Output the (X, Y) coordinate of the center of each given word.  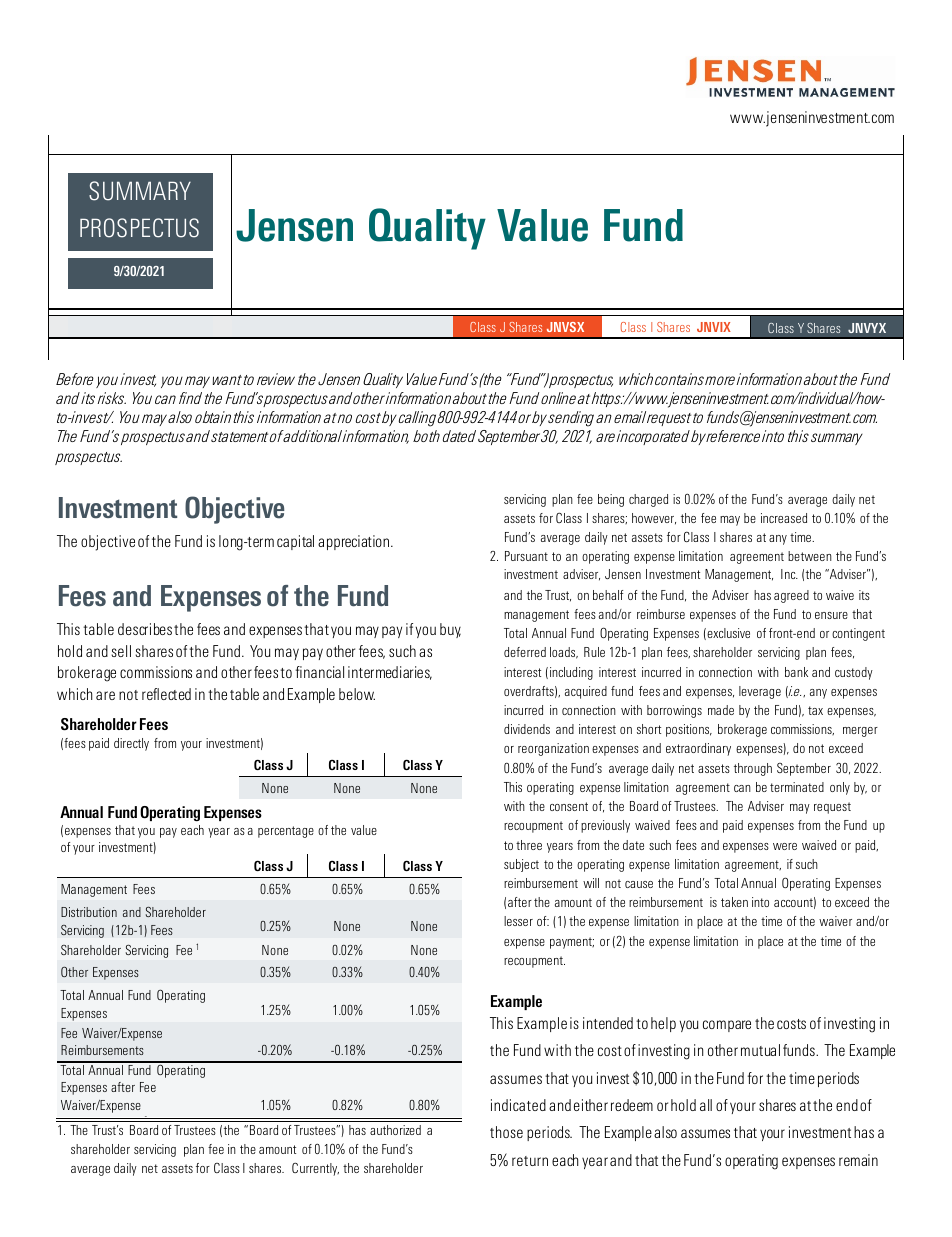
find (190, 398)
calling (417, 419)
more (720, 380)
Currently (315, 1169)
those (506, 1132)
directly (131, 744)
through (753, 769)
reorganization (553, 749)
